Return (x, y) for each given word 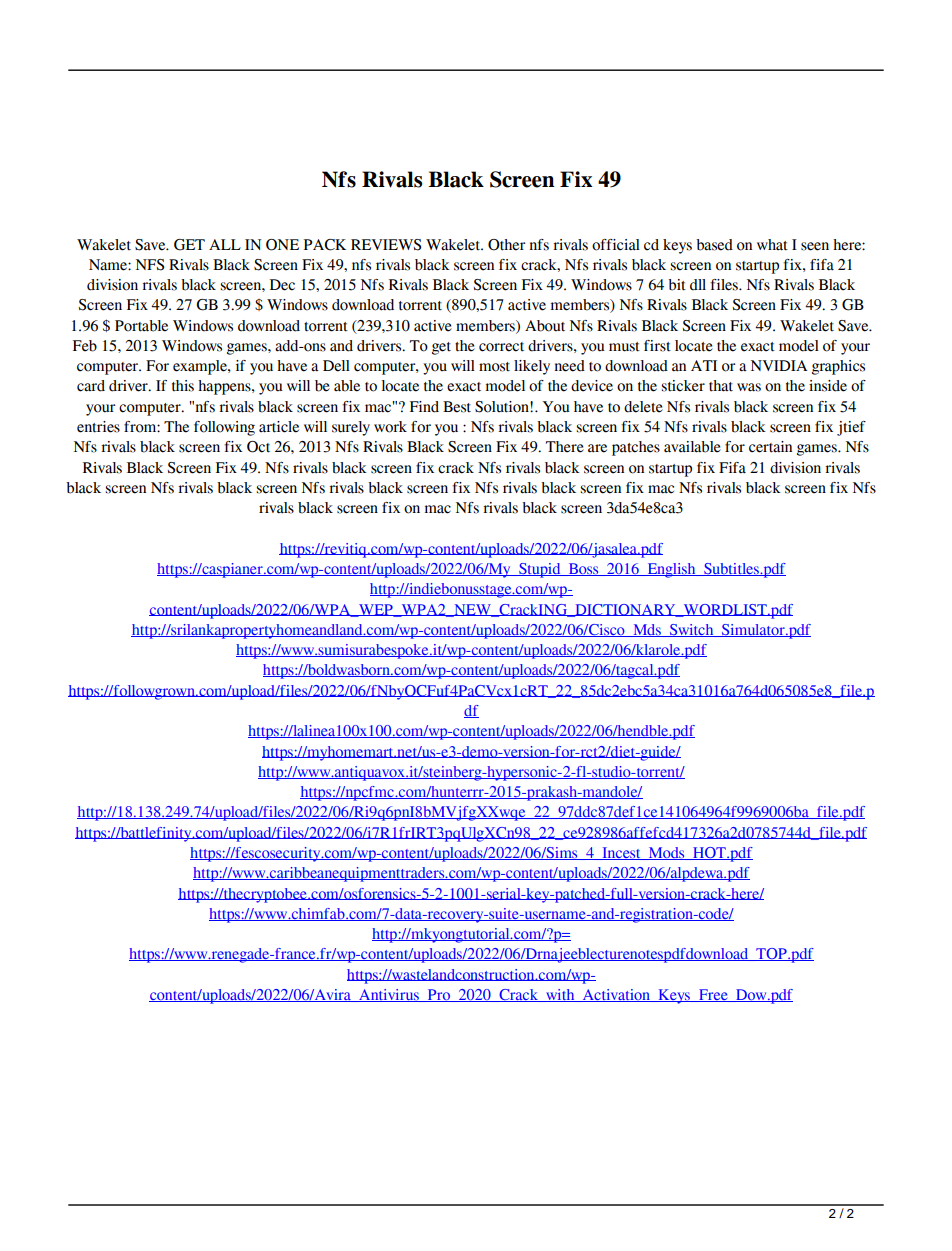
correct (501, 347)
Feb (85, 346)
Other (506, 245)
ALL (225, 244)
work (390, 427)
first (657, 346)
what (772, 245)
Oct (258, 447)
